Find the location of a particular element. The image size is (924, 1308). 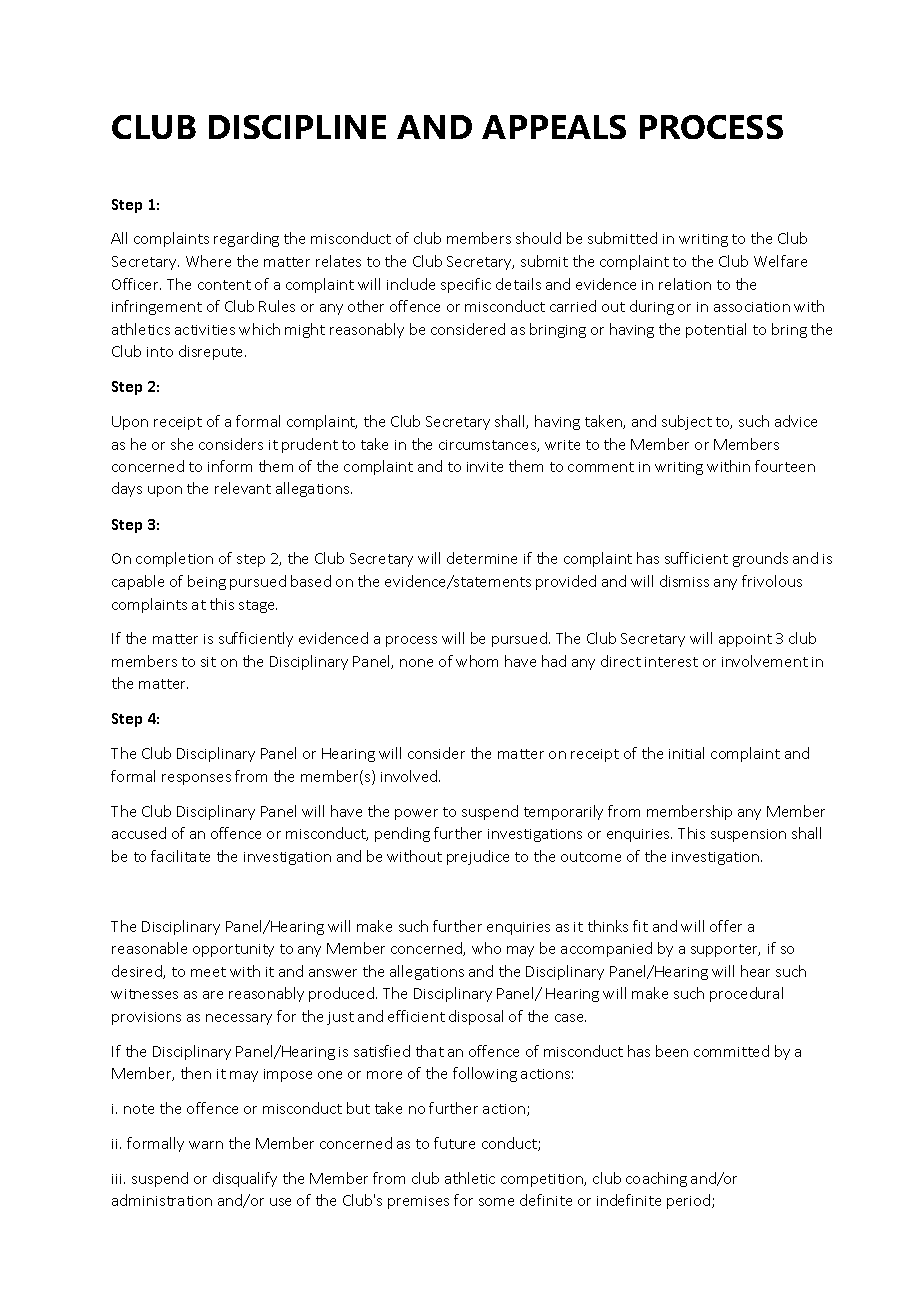

warn is located at coordinates (206, 1145).
